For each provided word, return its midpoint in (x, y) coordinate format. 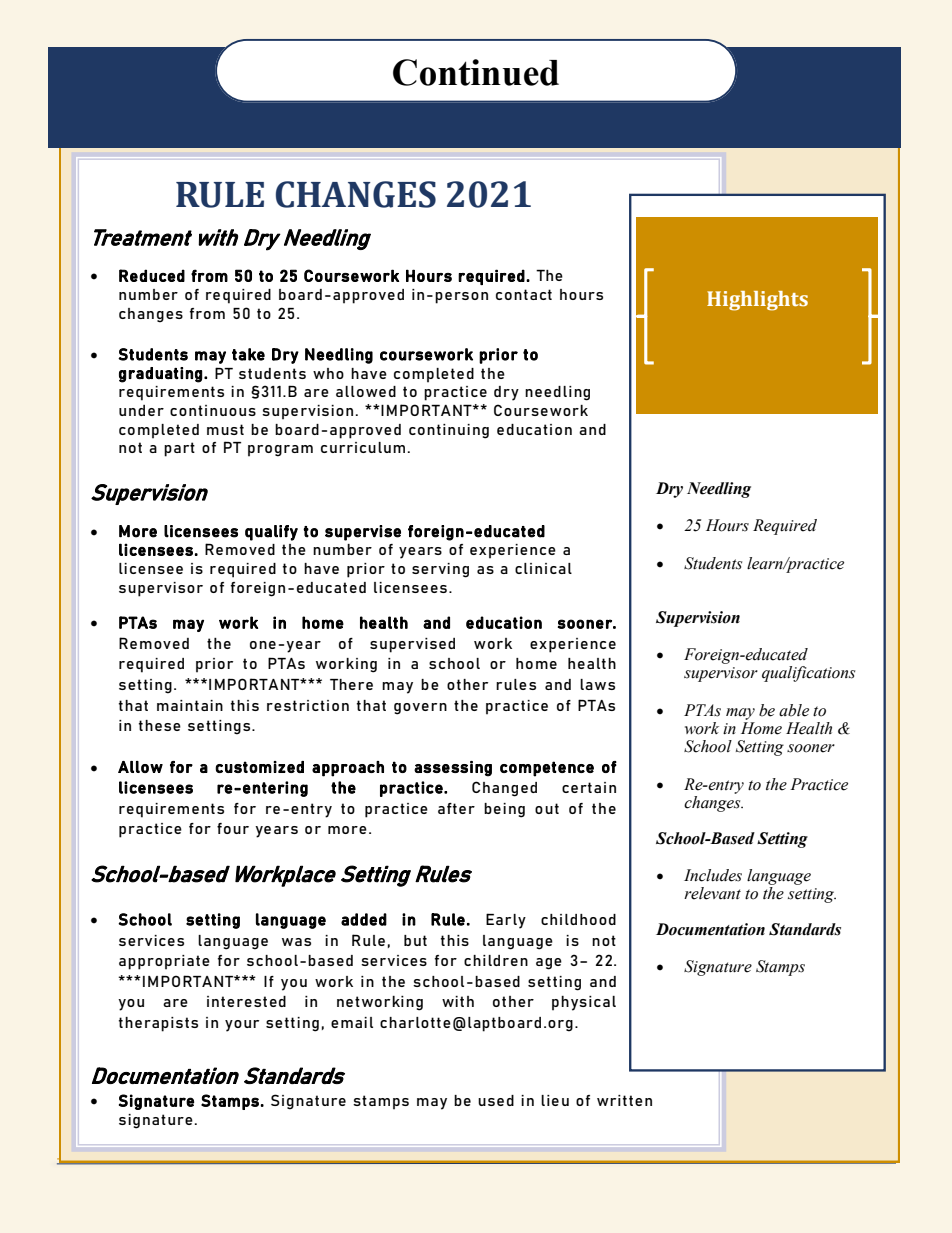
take (248, 354)
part (179, 449)
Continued (476, 72)
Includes (713, 875)
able (794, 710)
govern (420, 709)
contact (524, 294)
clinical (543, 568)
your (242, 1026)
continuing (449, 431)
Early (506, 921)
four (233, 828)
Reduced (152, 275)
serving (440, 570)
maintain (190, 705)
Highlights (757, 301)
